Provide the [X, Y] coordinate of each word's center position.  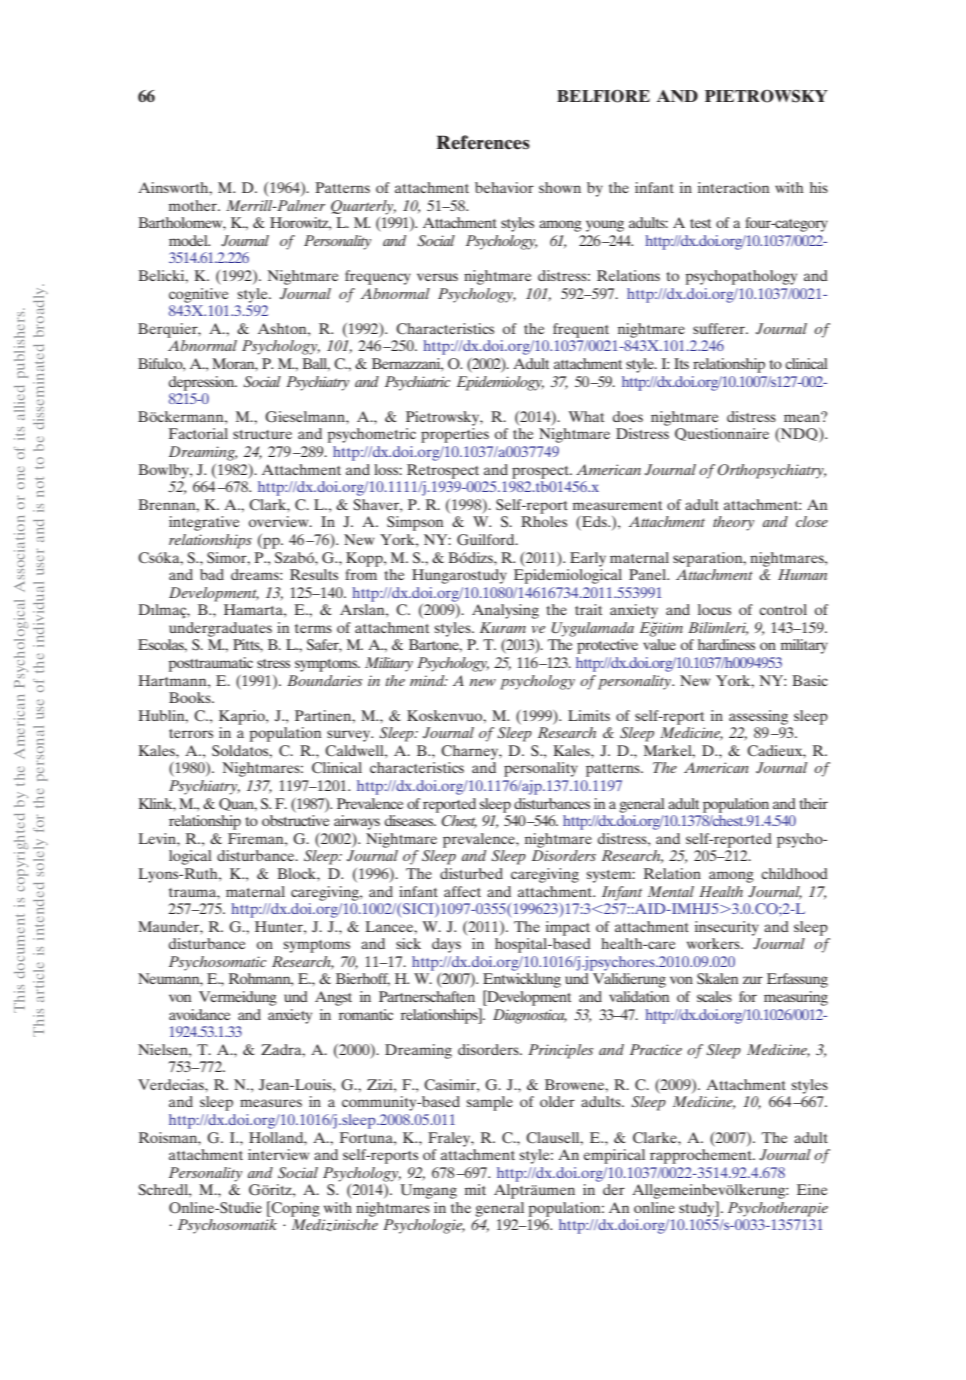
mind [428, 680]
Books [191, 697]
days [446, 945]
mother [194, 205]
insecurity [727, 928]
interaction [734, 187]
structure [262, 434]
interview [279, 1154]
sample [489, 1103]
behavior [504, 187]
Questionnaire [722, 434]
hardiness [726, 644]
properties [455, 435]
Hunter [280, 926]
